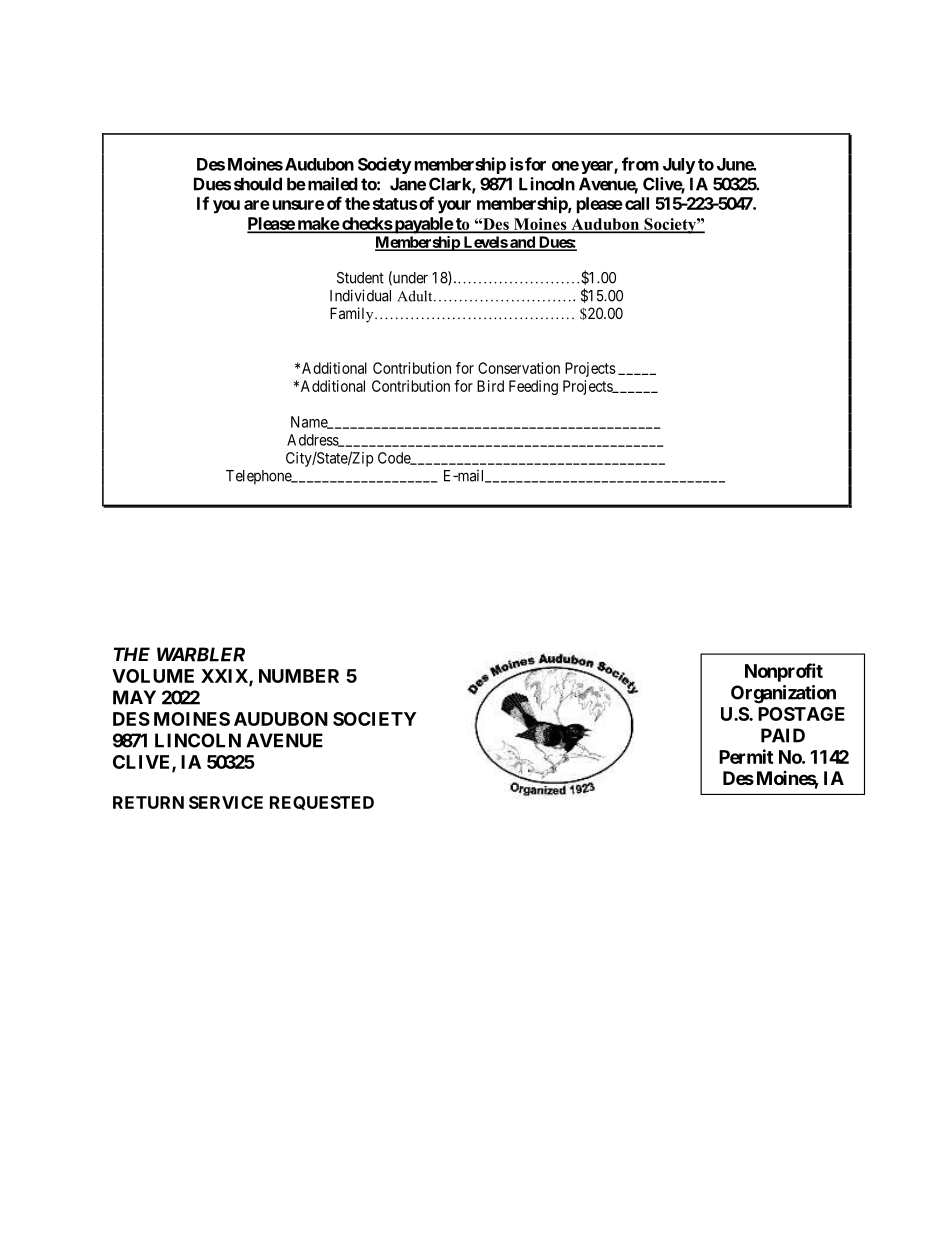  I want to click on should, so click(258, 184).
